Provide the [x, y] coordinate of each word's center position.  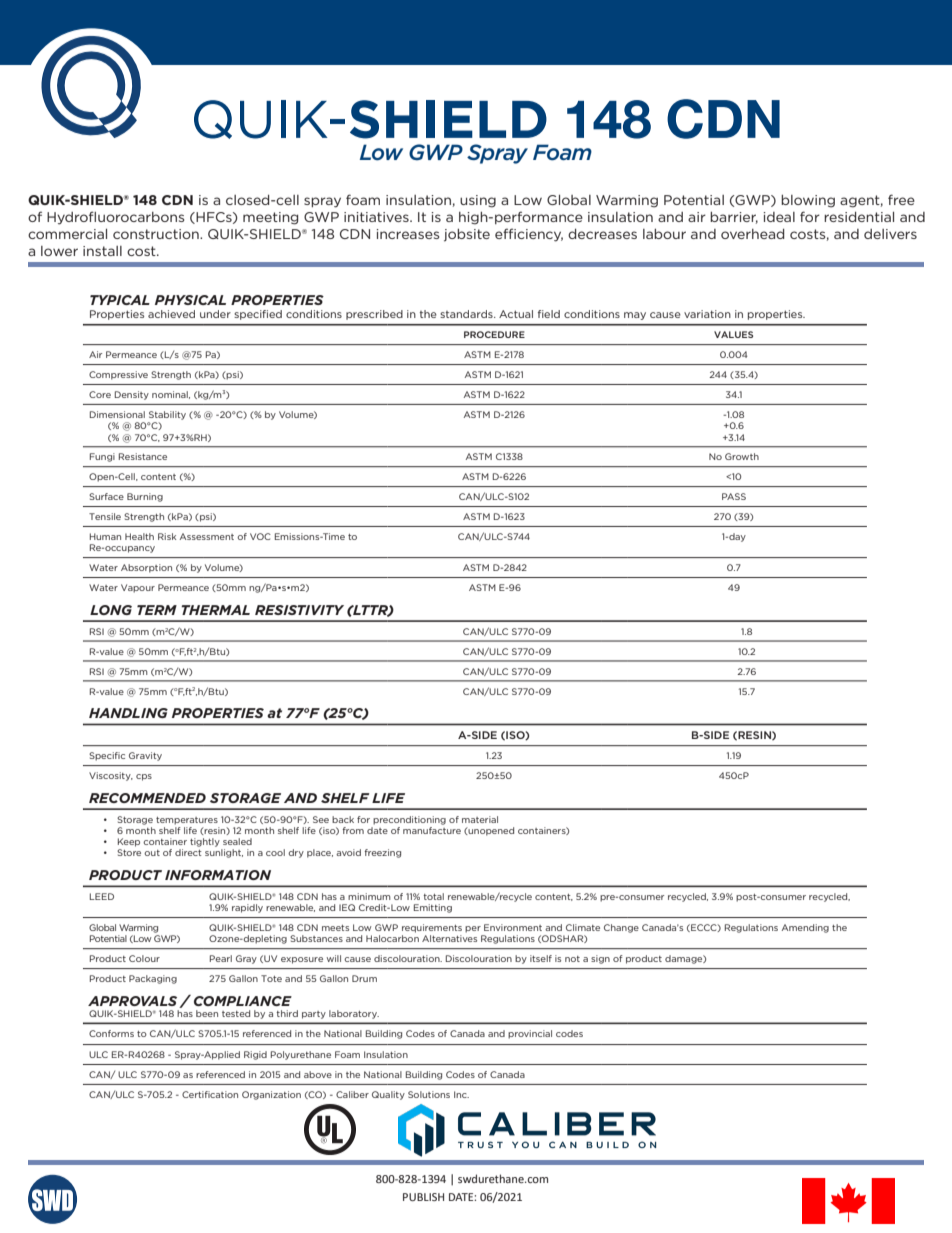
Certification [210, 1094]
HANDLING [128, 713]
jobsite [467, 235]
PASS [734, 496]
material [480, 819]
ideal [779, 217]
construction [157, 234]
